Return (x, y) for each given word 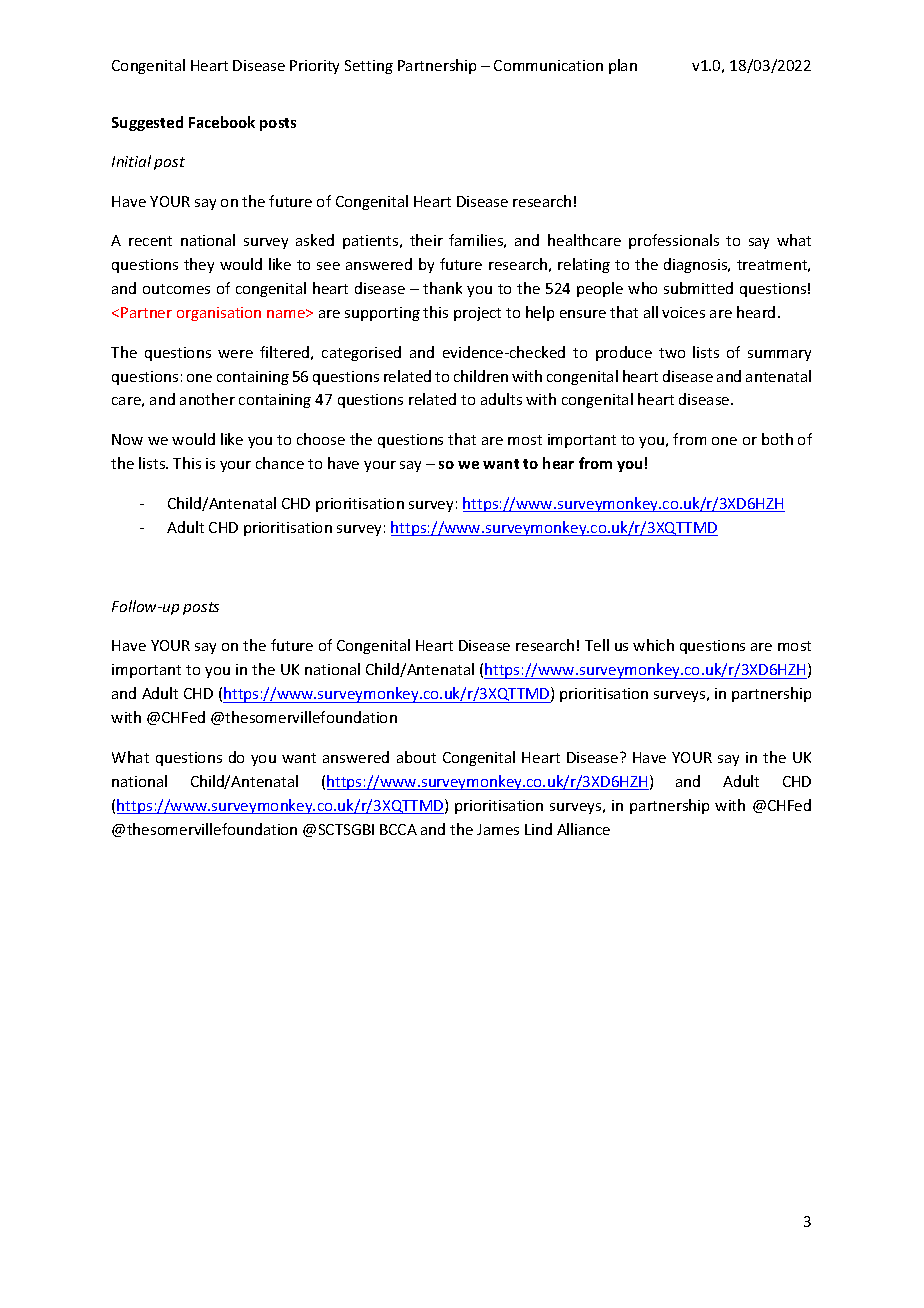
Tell (597, 645)
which (653, 645)
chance (280, 463)
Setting (369, 67)
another (207, 399)
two (672, 353)
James (498, 829)
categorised (361, 353)
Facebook (222, 122)
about (416, 757)
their (426, 240)
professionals (674, 241)
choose (321, 439)
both (777, 439)
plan (623, 66)
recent (150, 241)
